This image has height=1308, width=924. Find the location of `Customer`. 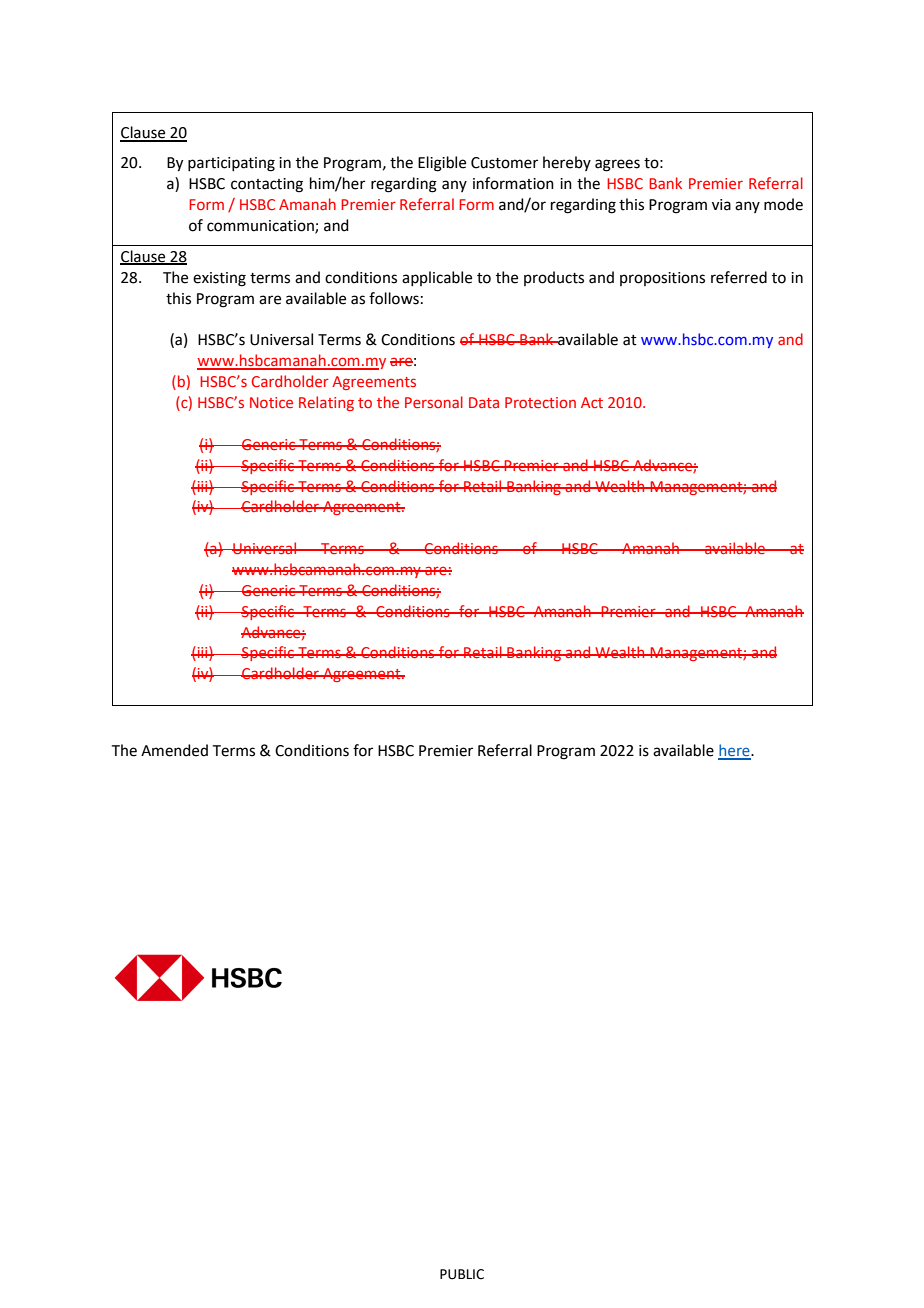

Customer is located at coordinates (504, 163).
